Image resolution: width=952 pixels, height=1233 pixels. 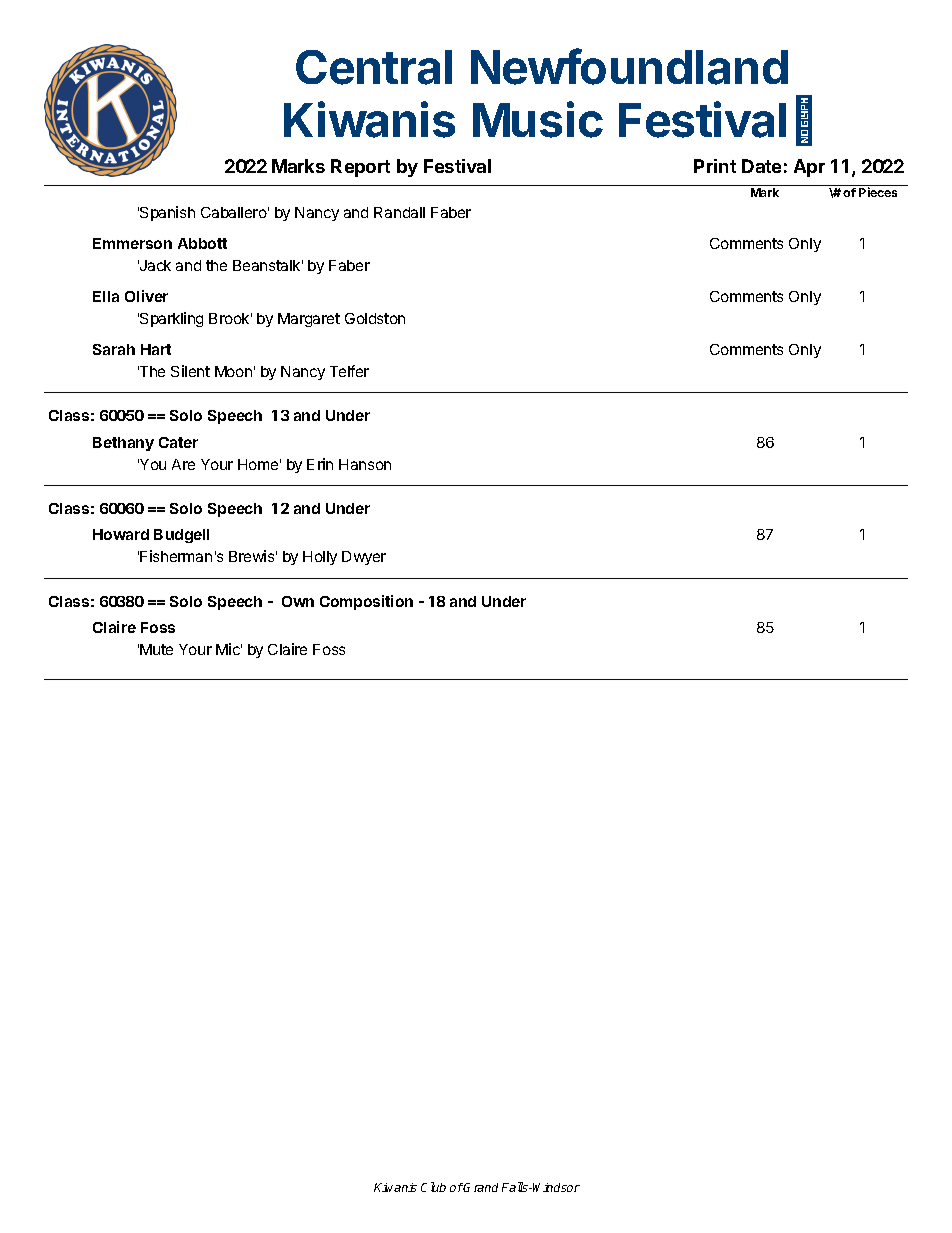 I want to click on Own, so click(x=298, y=601).
